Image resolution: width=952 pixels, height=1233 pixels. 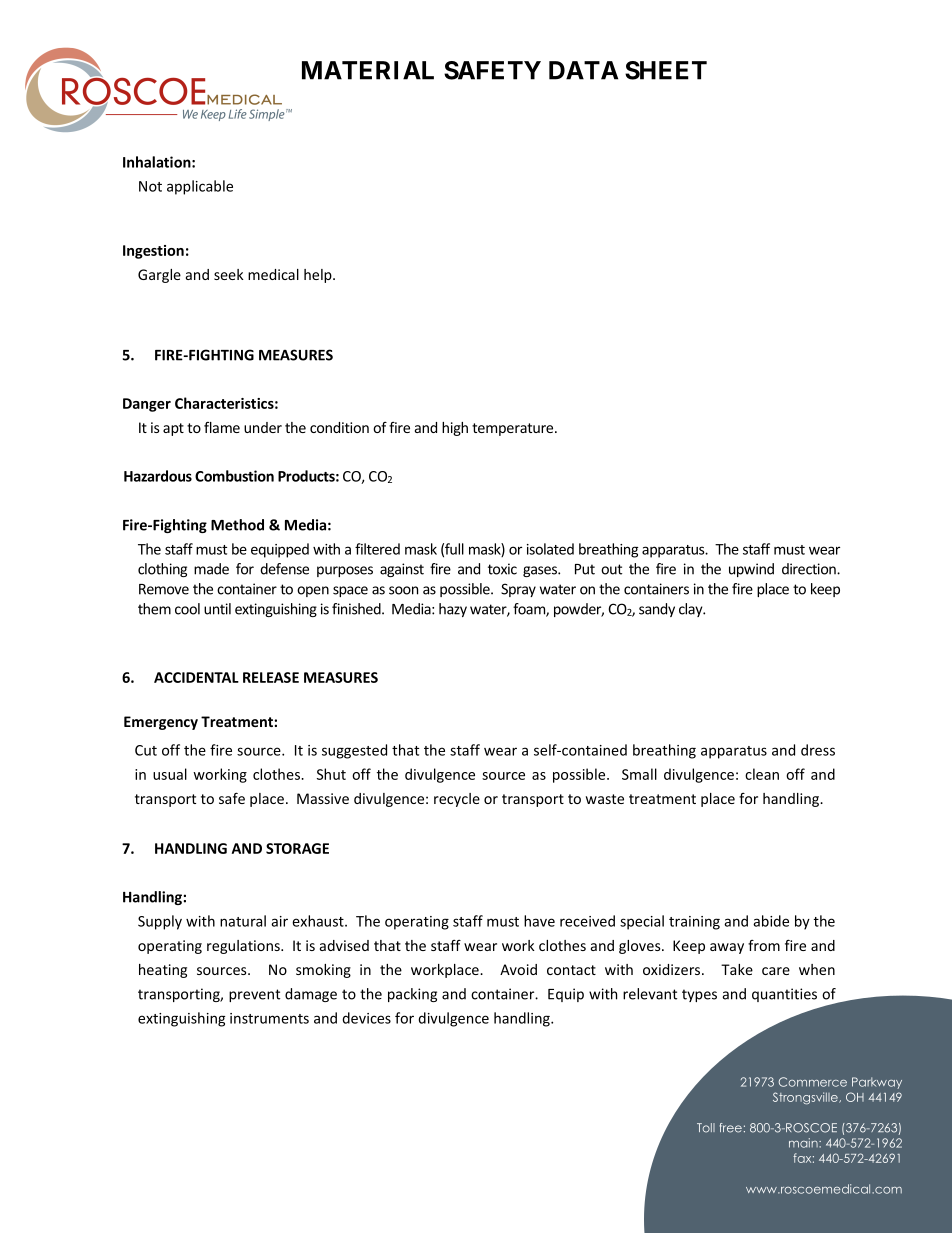 What do you see at coordinates (200, 187) in the screenshot?
I see `applicable` at bounding box center [200, 187].
